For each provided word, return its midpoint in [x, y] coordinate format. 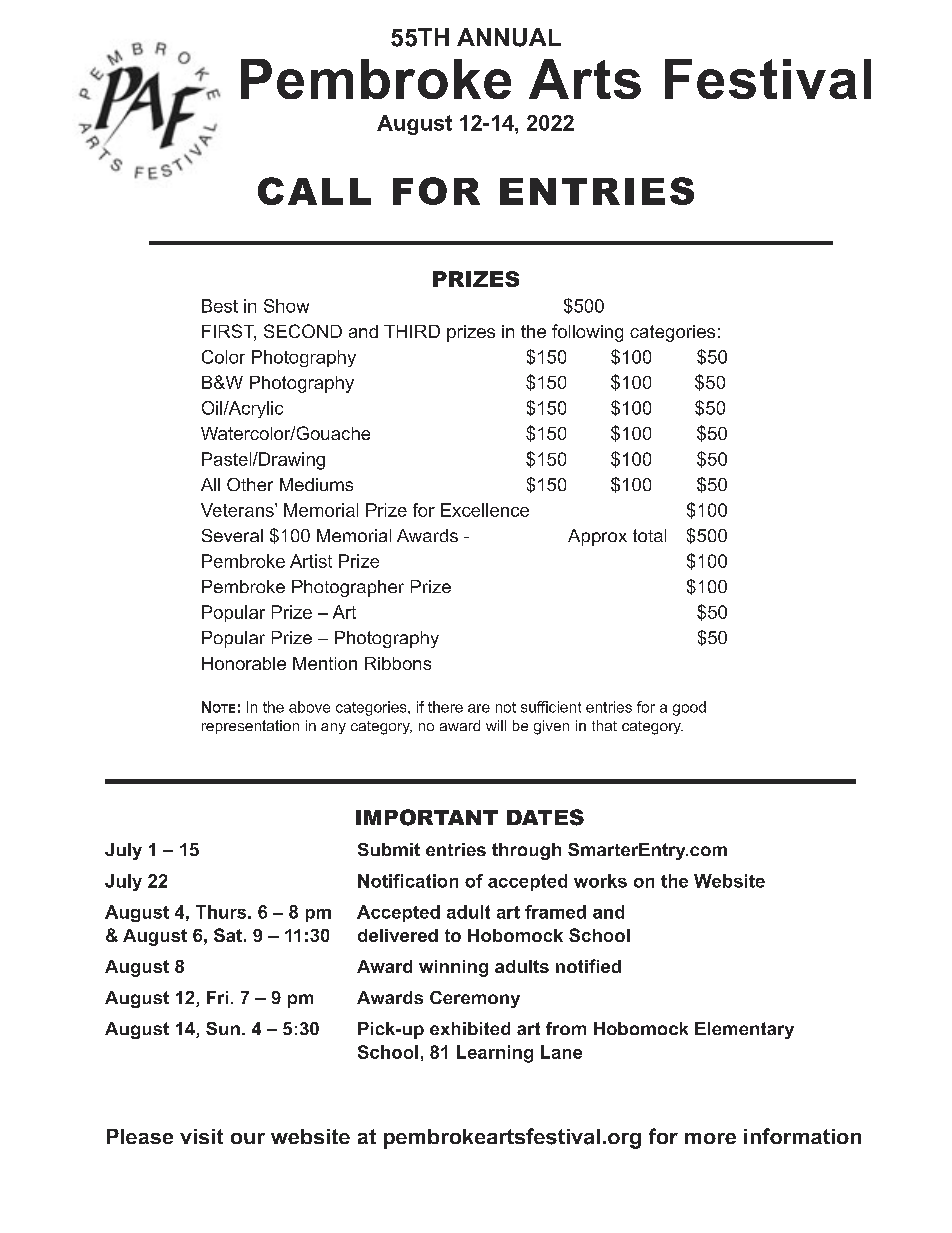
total [649, 535]
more [710, 1138]
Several [232, 535]
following [587, 333]
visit [201, 1136]
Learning [495, 1054]
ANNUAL [509, 37]
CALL [314, 191]
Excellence [485, 510]
